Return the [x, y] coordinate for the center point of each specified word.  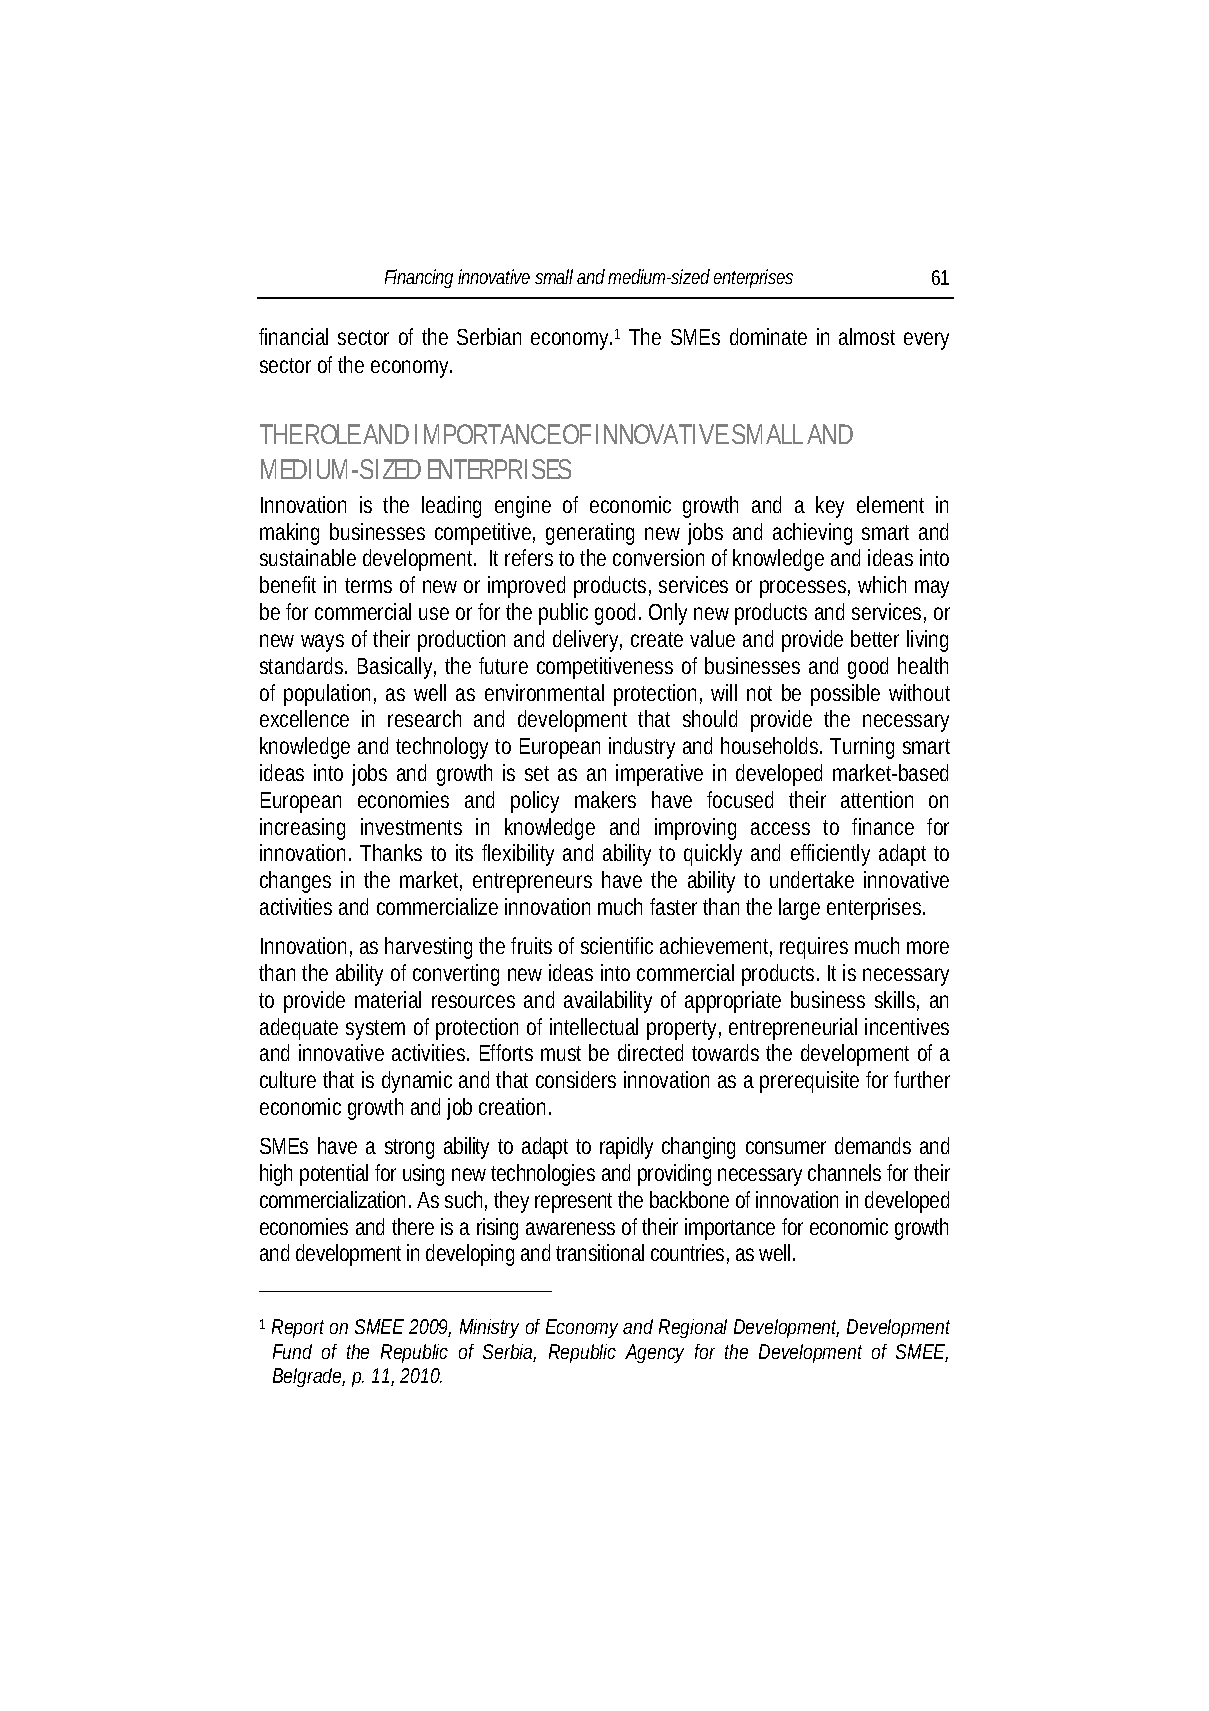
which [882, 584]
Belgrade [309, 1377]
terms [368, 585]
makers [605, 799]
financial [293, 336]
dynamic [417, 1082]
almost [867, 336]
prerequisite [809, 1082]
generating [590, 534]
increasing [302, 829]
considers [576, 1079]
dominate [768, 336]
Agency [654, 1353]
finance [883, 826]
